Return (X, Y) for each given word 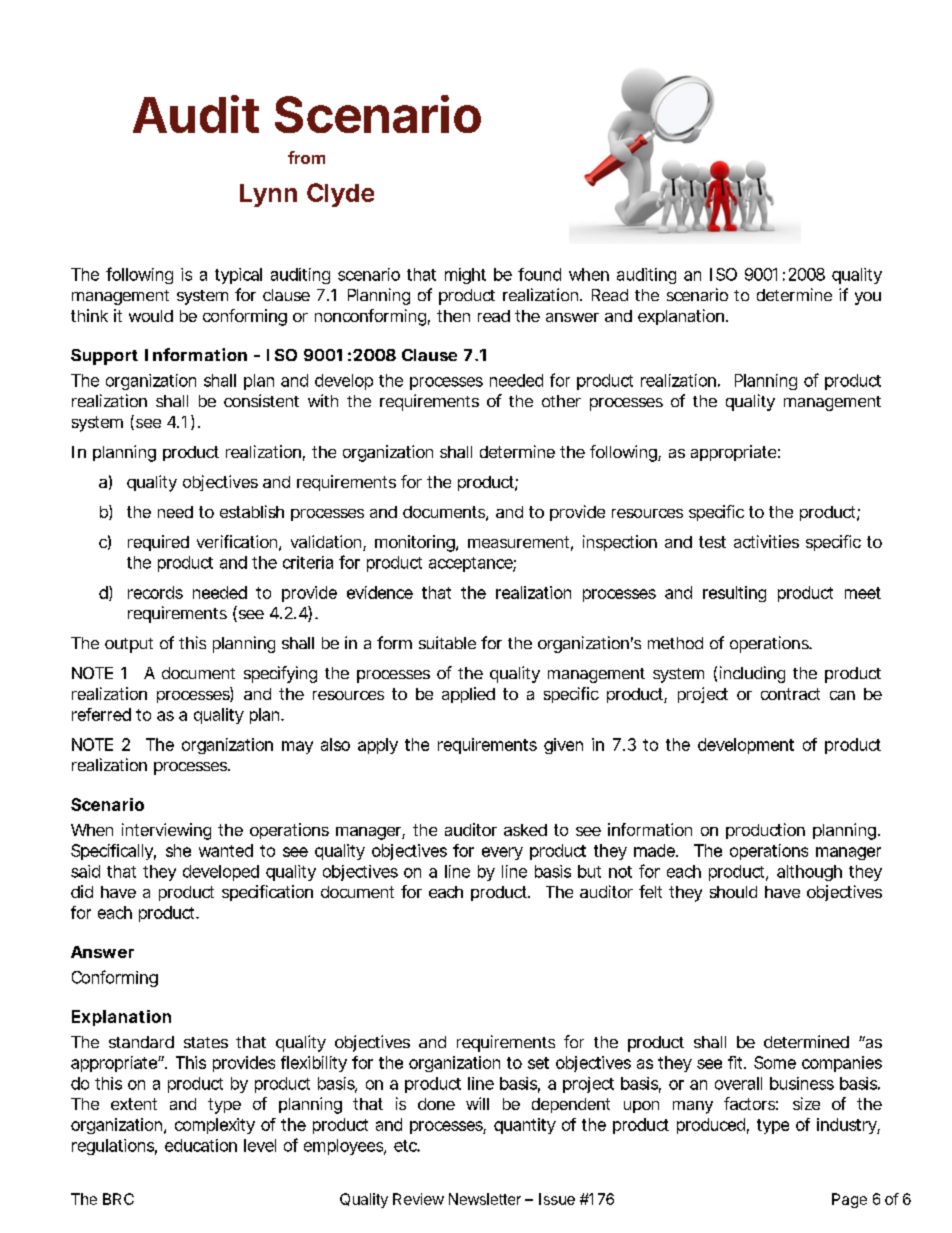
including (752, 674)
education (201, 1145)
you (868, 298)
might (465, 276)
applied (468, 695)
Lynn (268, 195)
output (129, 645)
